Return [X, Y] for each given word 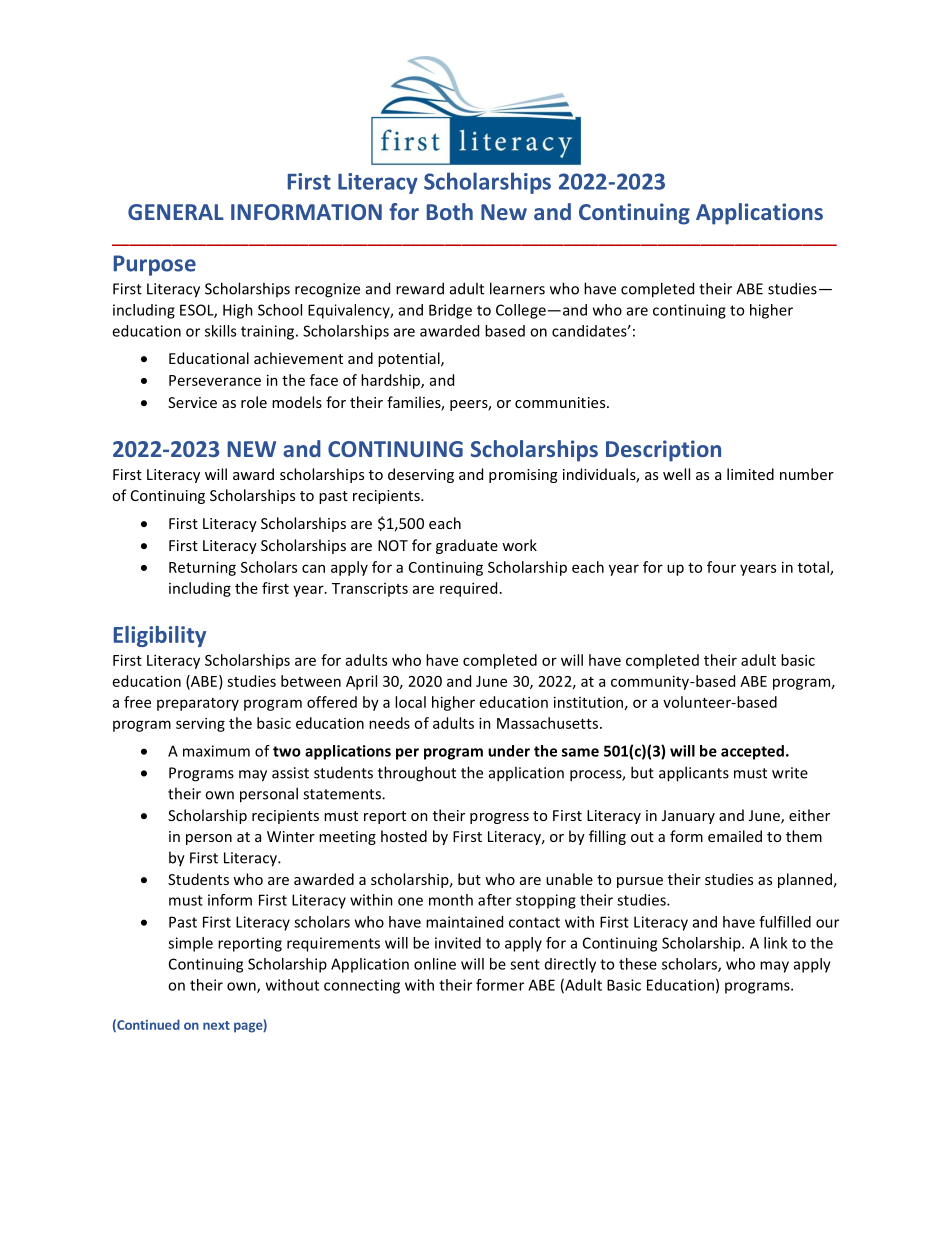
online [435, 964]
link [775, 943]
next [216, 1025]
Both [450, 211]
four [721, 567]
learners [517, 288]
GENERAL [176, 212]
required [468, 589]
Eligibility [160, 636]
